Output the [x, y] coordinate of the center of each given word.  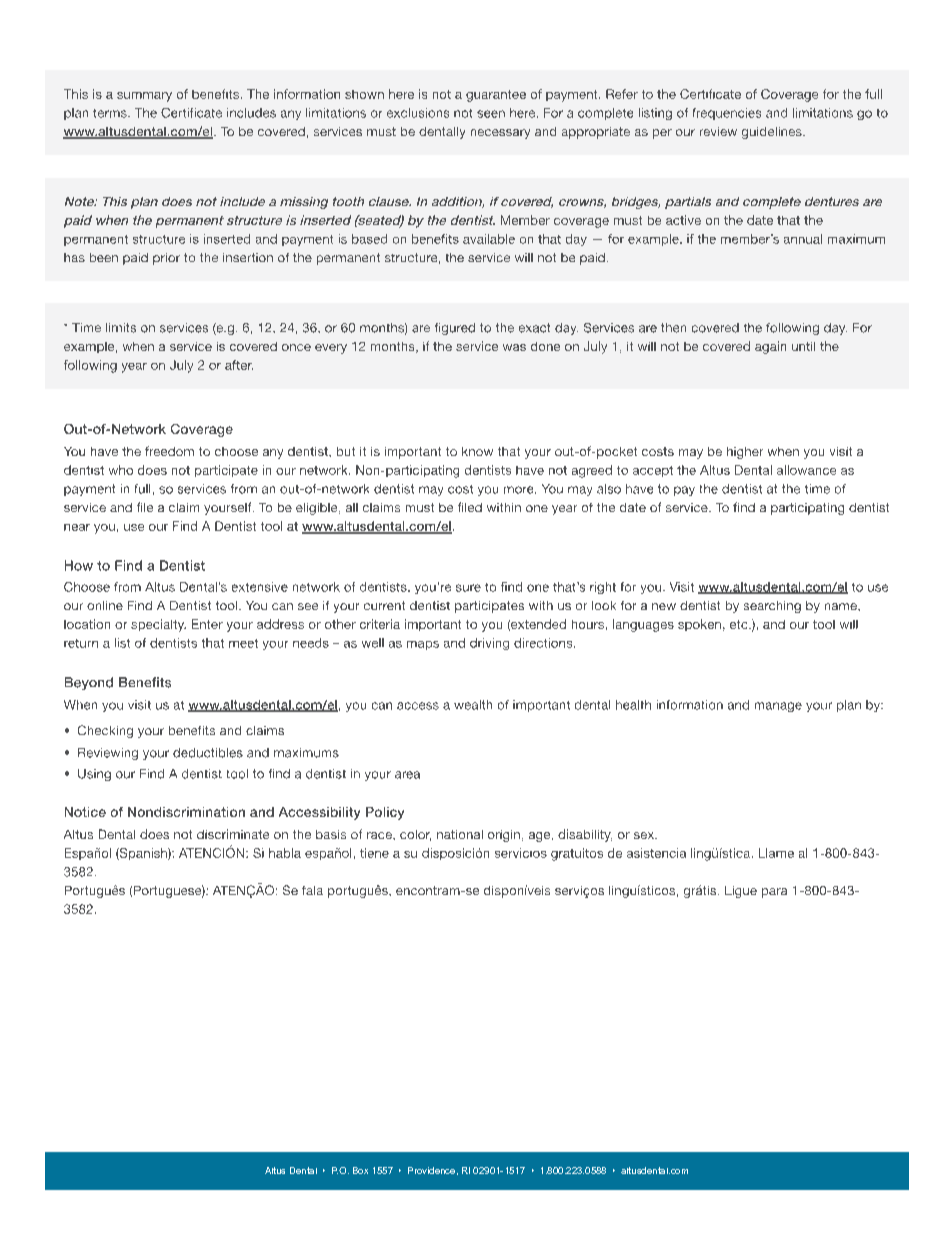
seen [491, 114]
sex [645, 835]
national [460, 834]
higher [745, 453]
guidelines [773, 133]
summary [144, 97]
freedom [169, 451]
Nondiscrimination [186, 812]
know [477, 451]
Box [360, 1170]
